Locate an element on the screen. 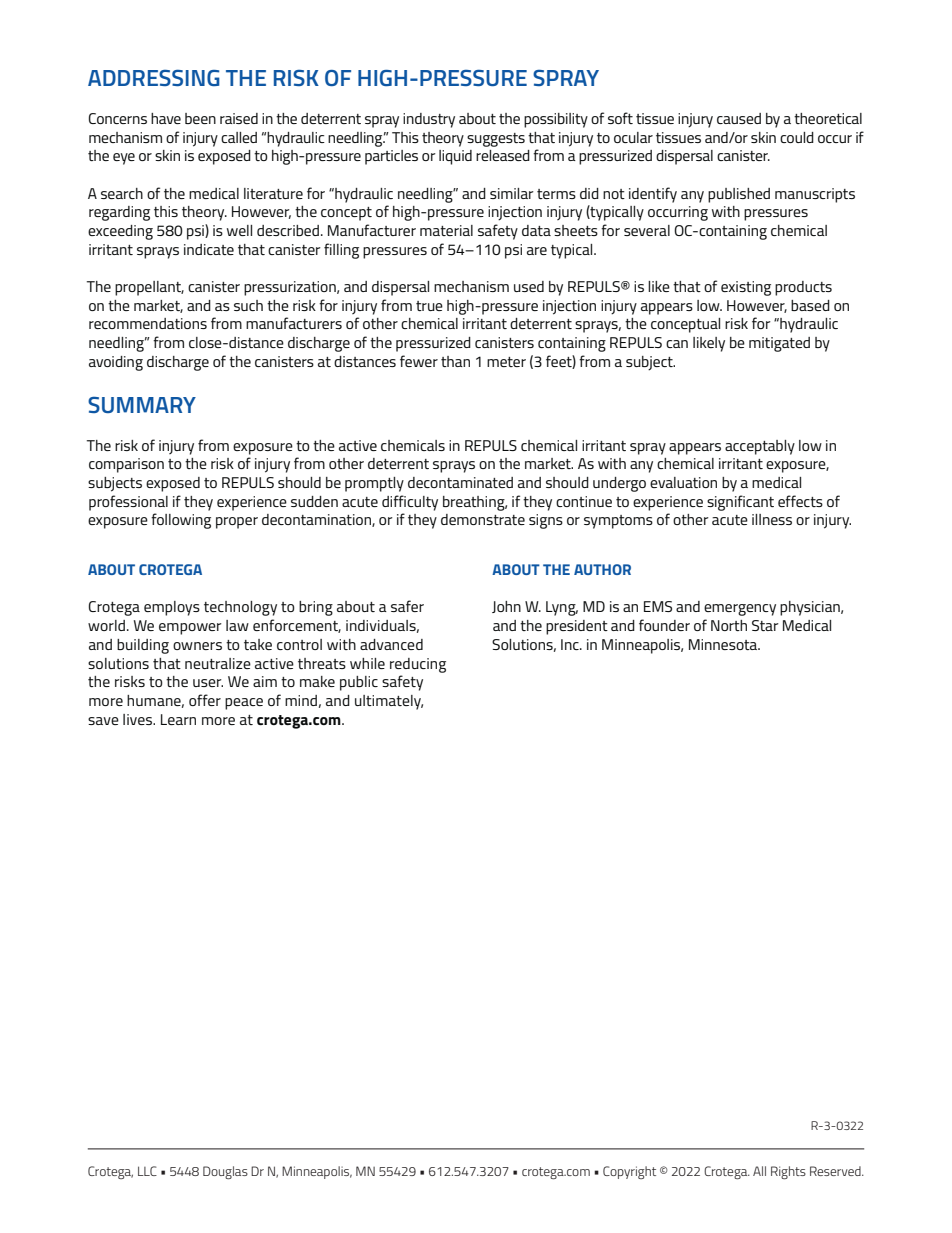 The image size is (952, 1233). John is located at coordinates (506, 607).
